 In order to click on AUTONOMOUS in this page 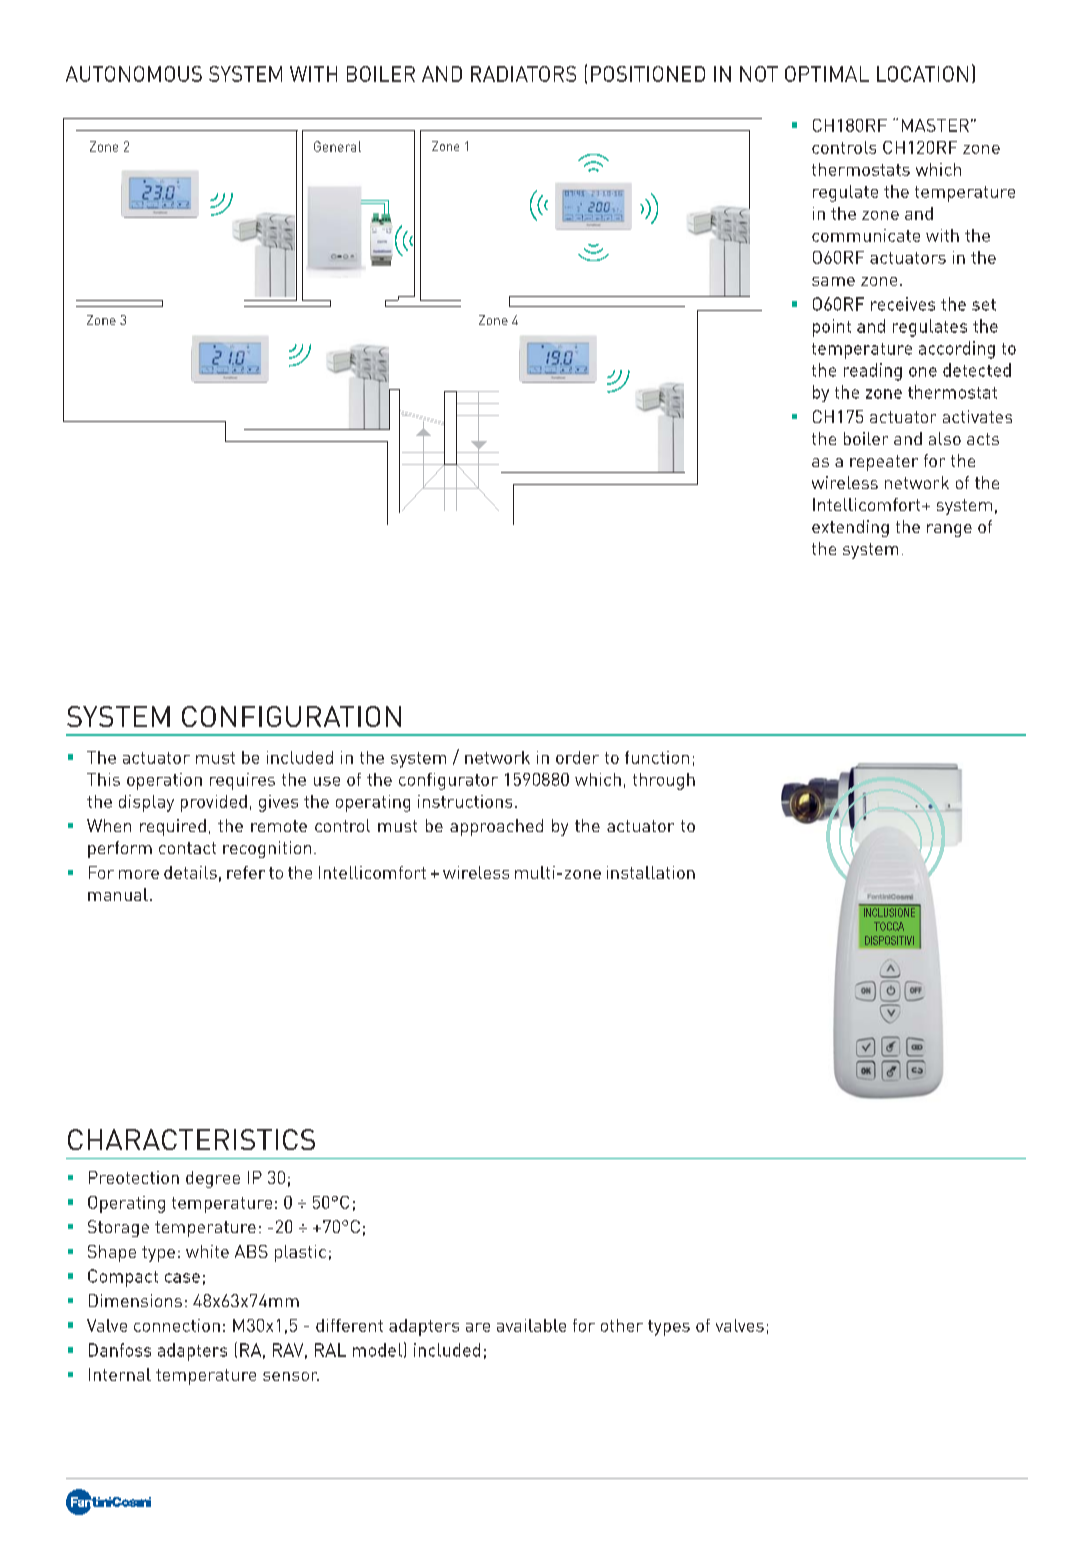, I will do `click(134, 74)`.
